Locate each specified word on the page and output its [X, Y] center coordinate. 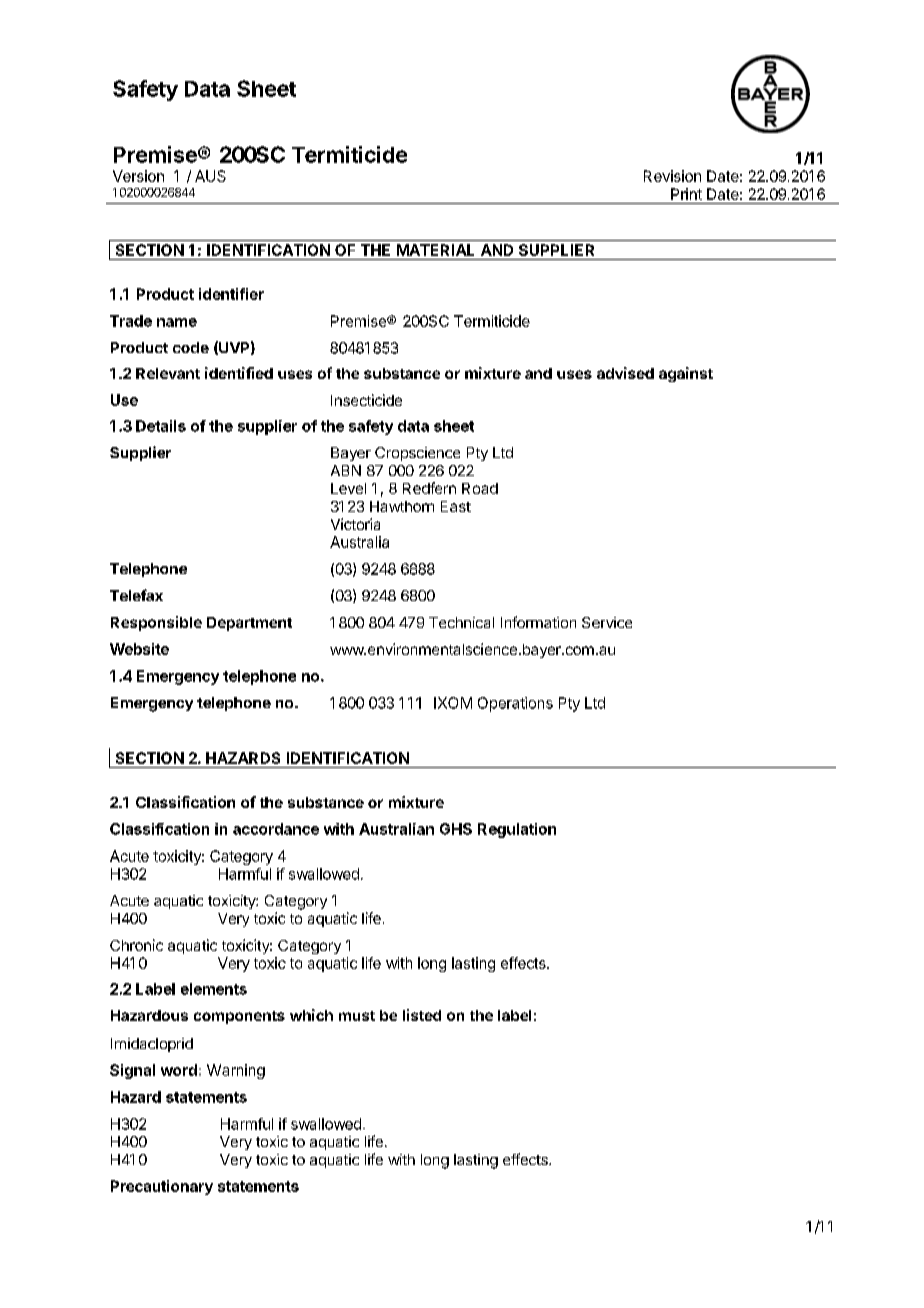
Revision [672, 176]
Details [161, 426]
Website [139, 649]
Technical [461, 622]
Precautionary [162, 1187]
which [311, 1015]
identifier [231, 294]
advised [625, 373]
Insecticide [366, 400]
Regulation [517, 830]
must [357, 1016]
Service [607, 622]
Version [138, 176]
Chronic [136, 945]
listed [422, 1015]
